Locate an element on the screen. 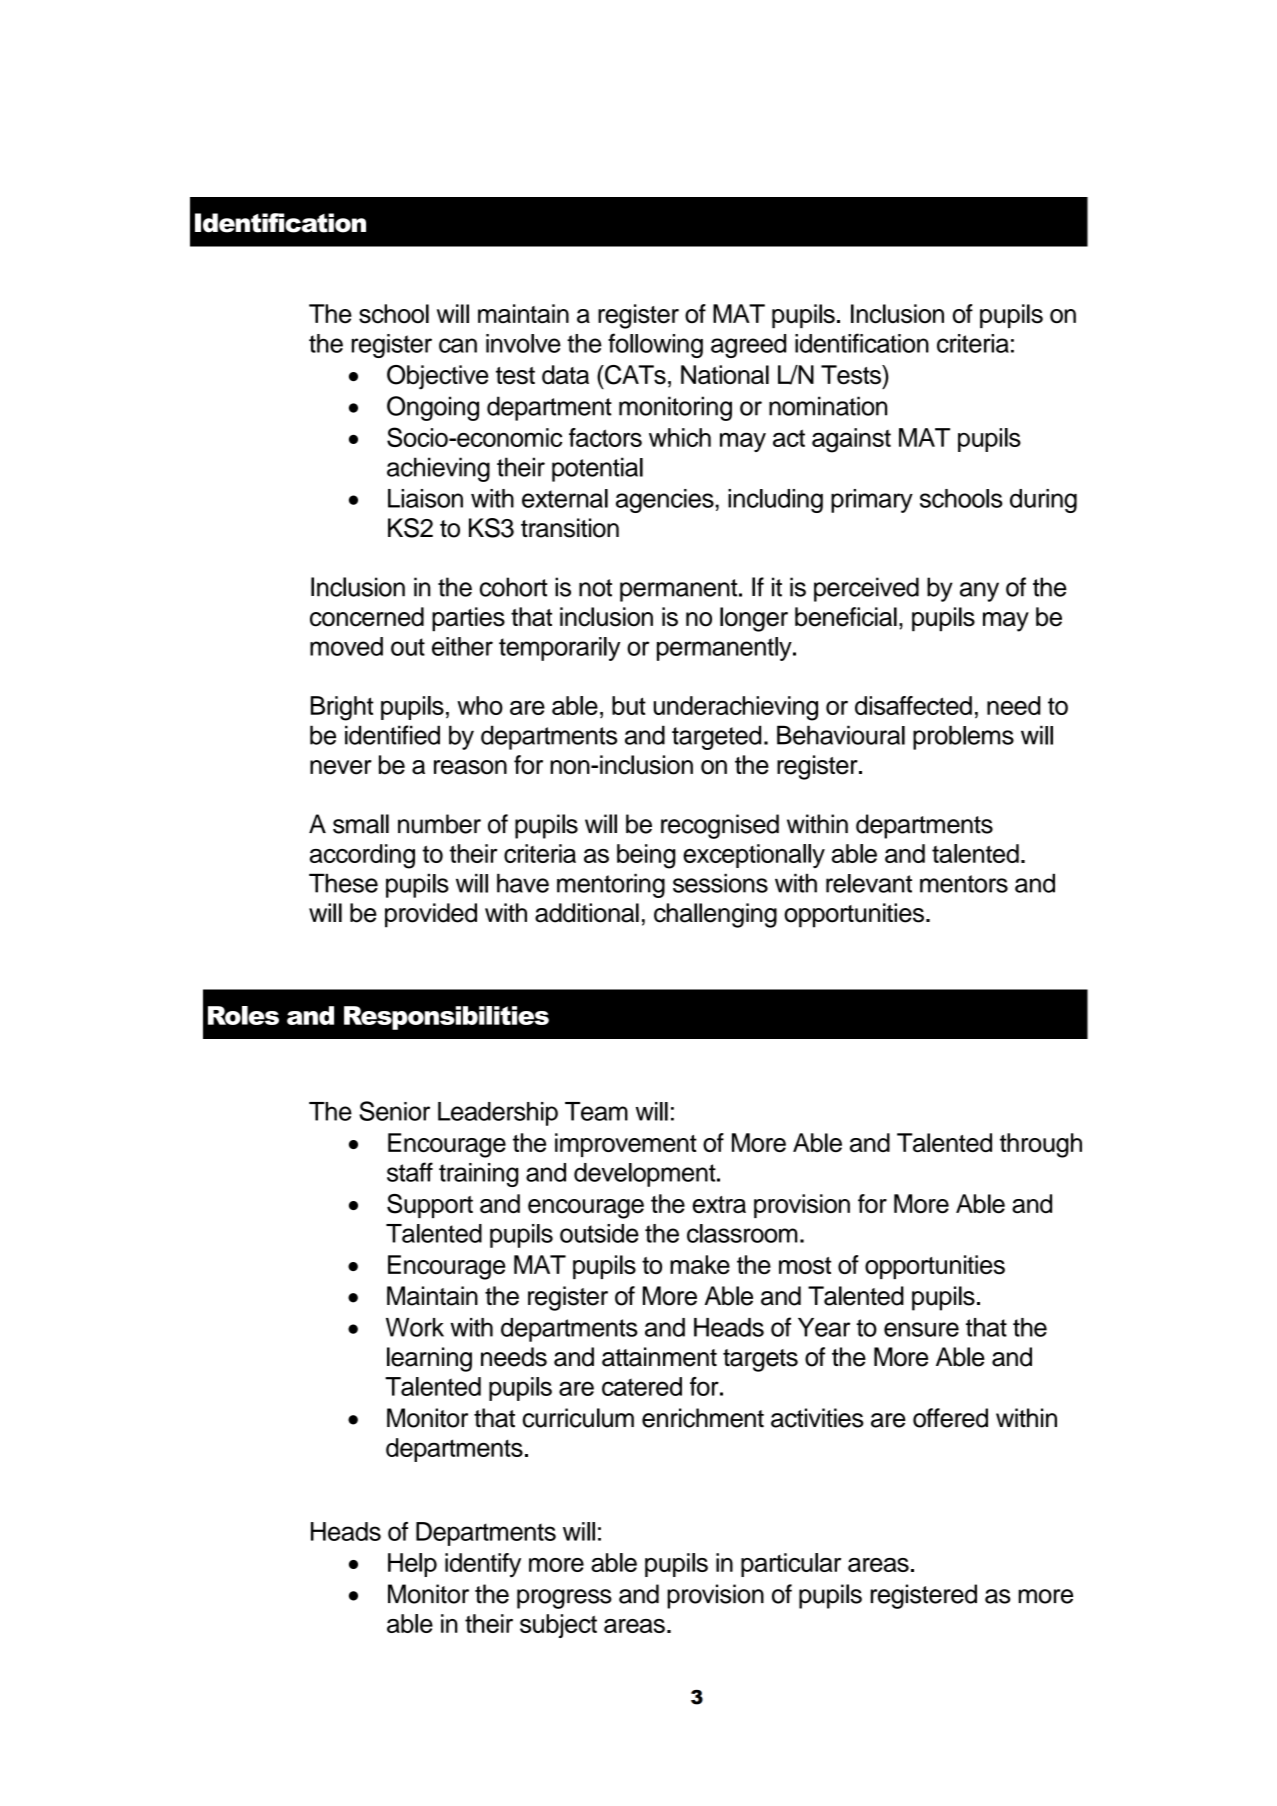  Bright is located at coordinates (342, 708).
